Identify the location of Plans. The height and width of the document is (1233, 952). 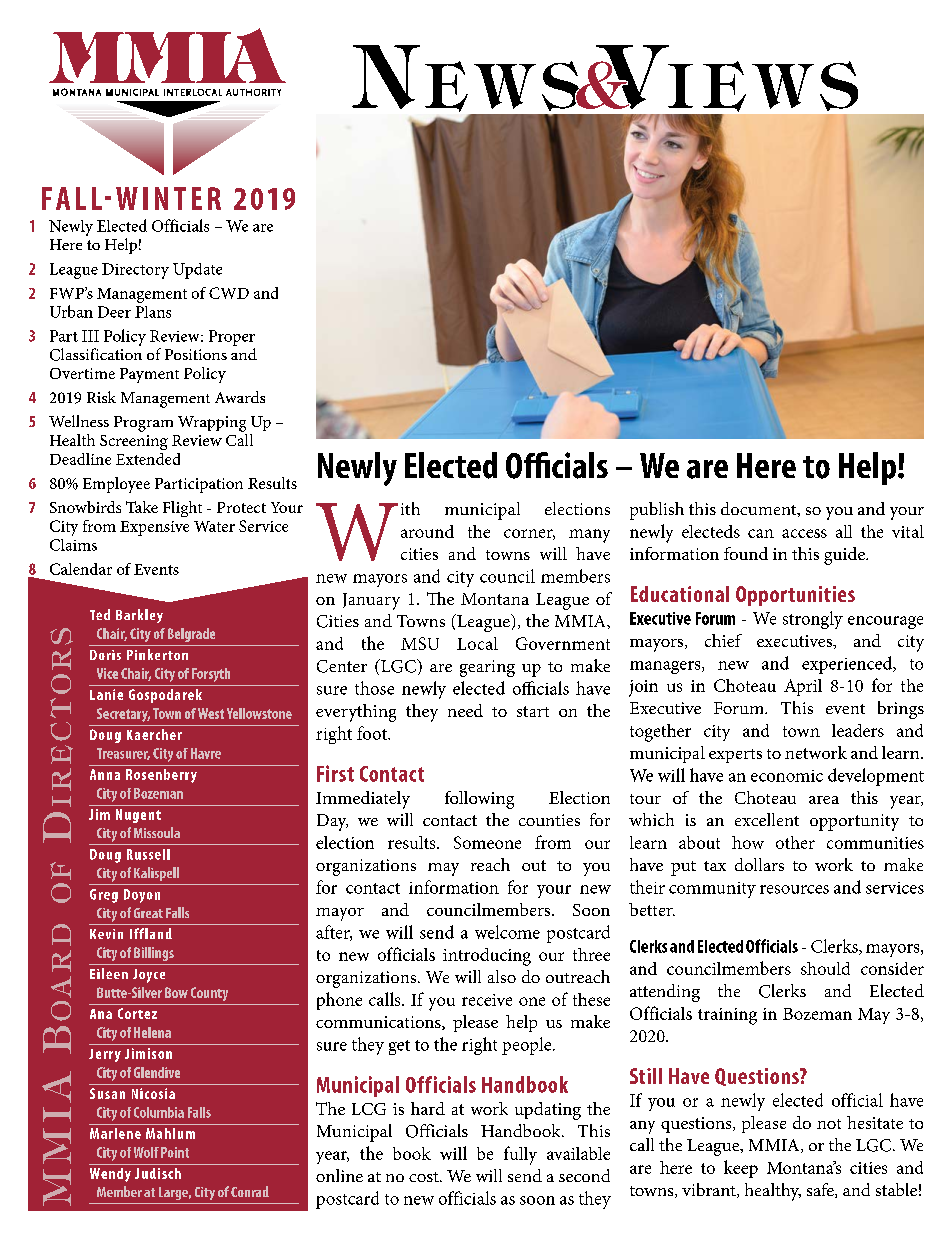
(153, 312).
